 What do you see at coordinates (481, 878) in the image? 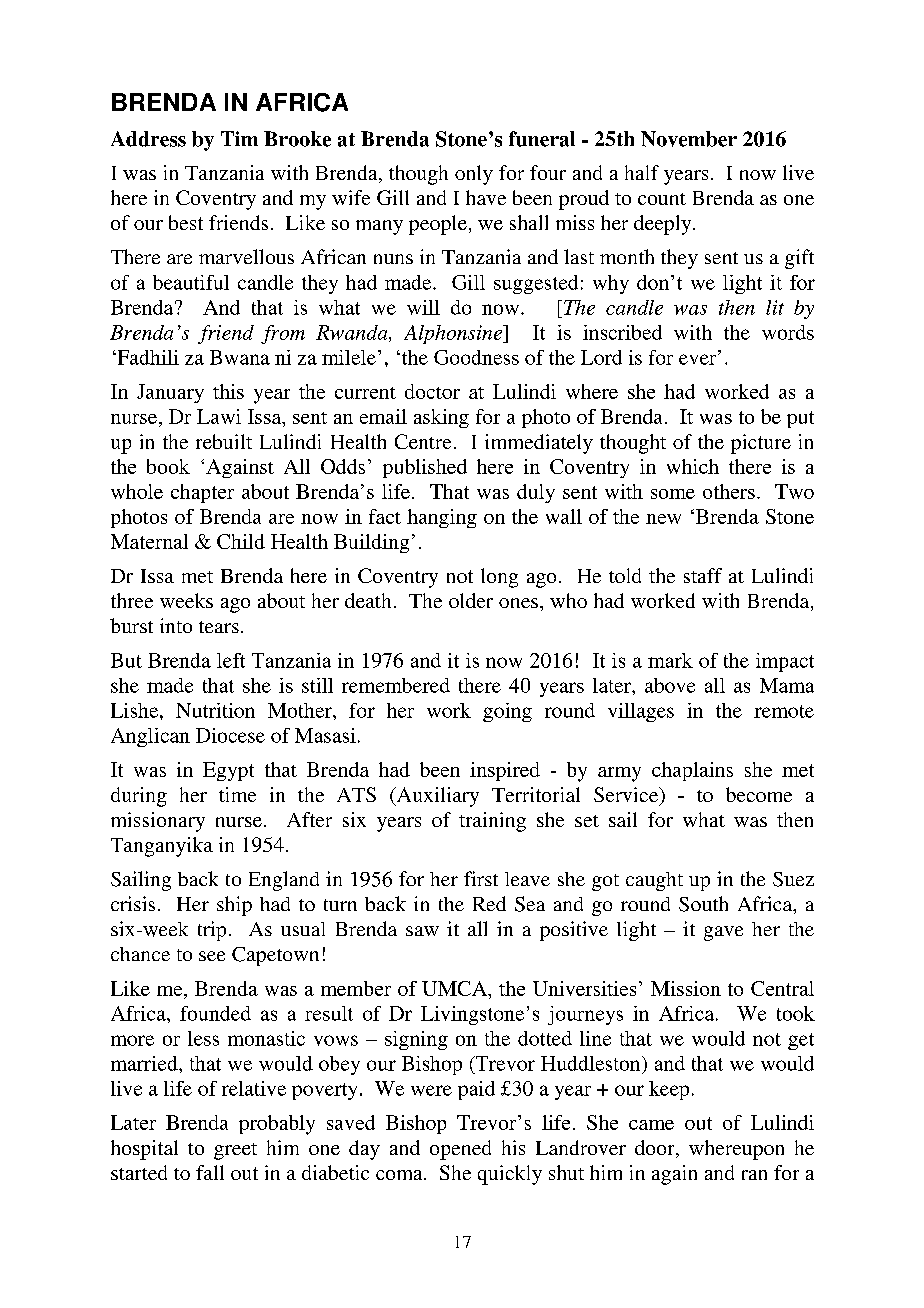
I see `first` at bounding box center [481, 878].
